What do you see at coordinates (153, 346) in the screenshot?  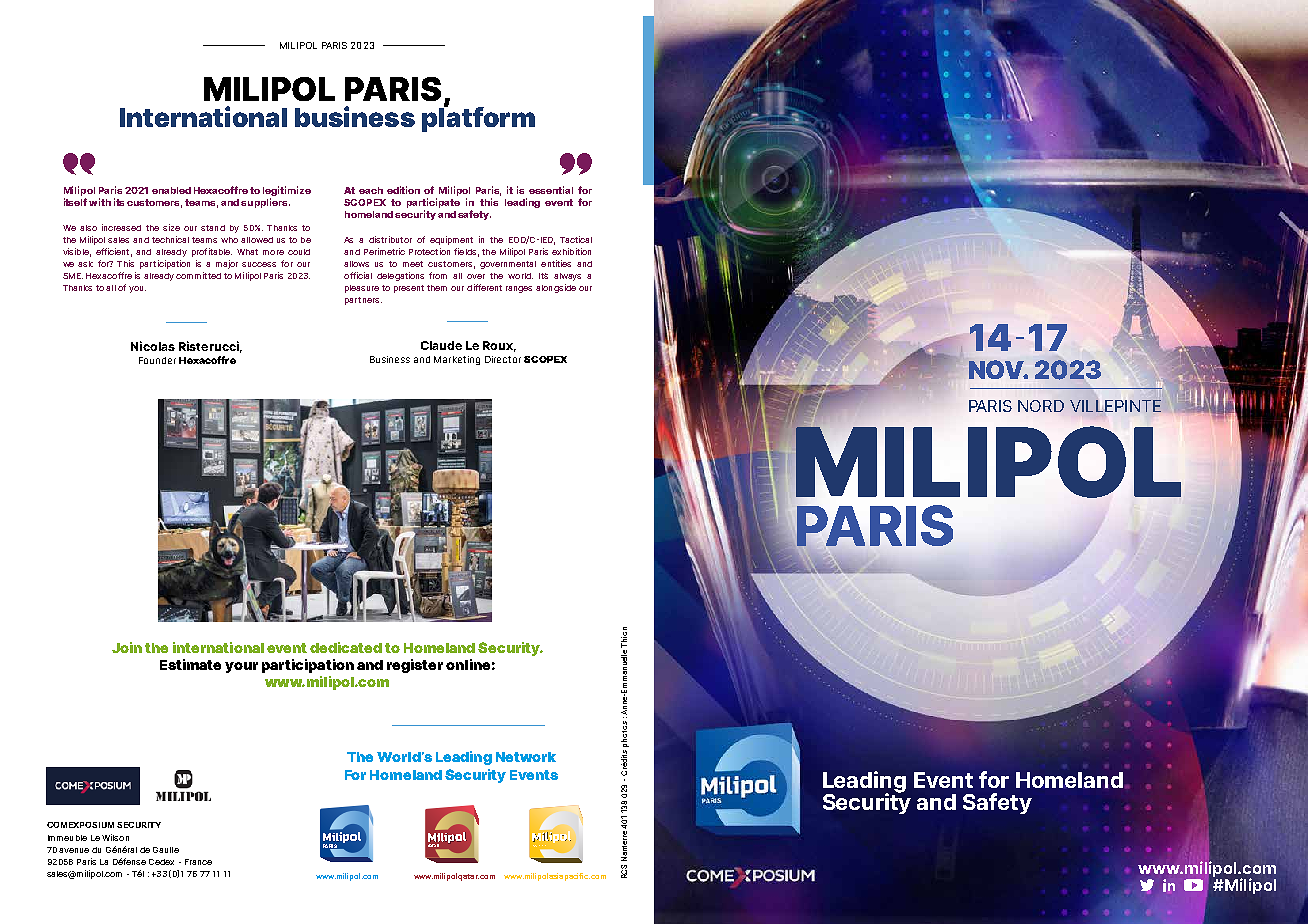 I see `Nicolas` at bounding box center [153, 346].
